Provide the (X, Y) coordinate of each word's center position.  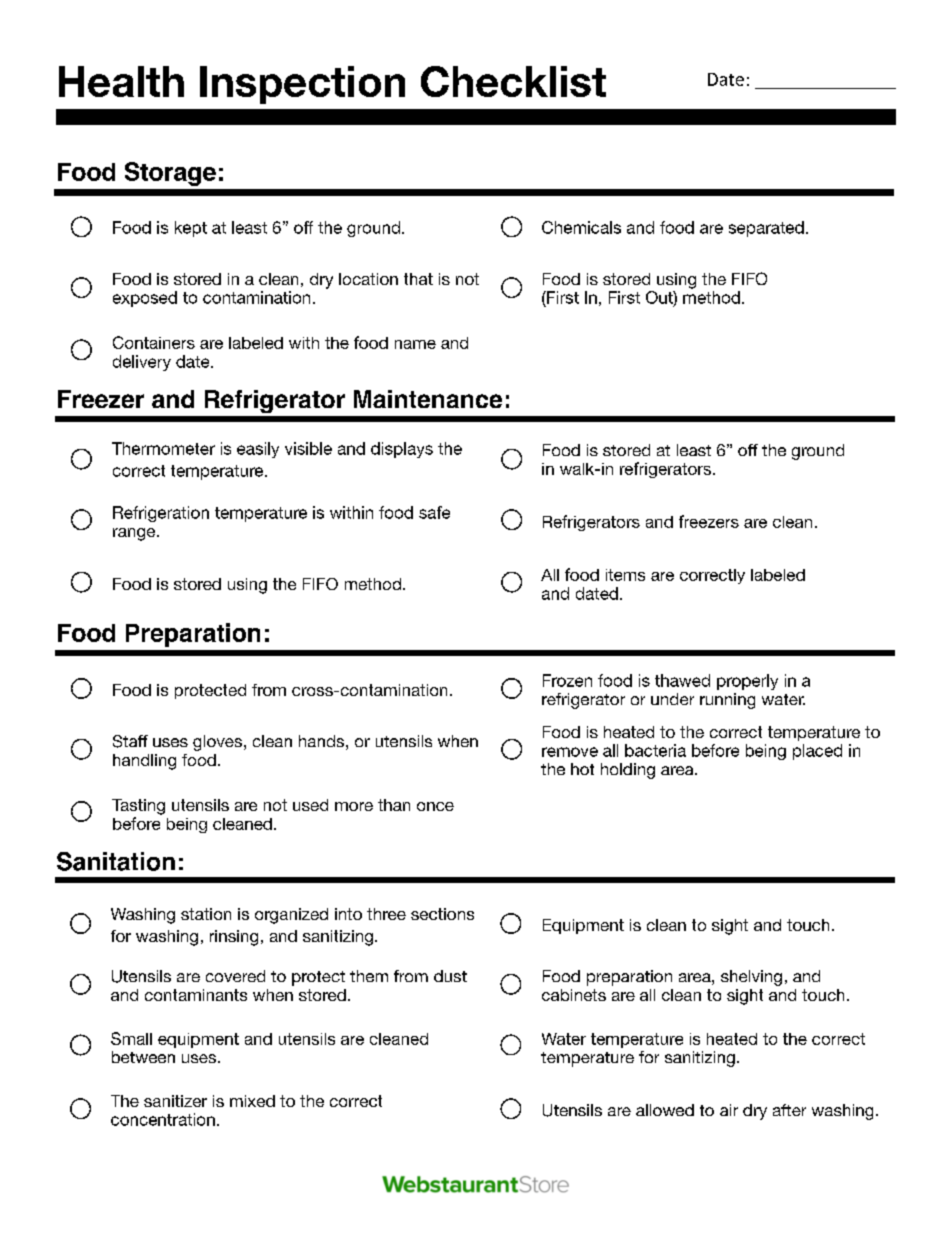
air (729, 1110)
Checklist (513, 81)
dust (450, 976)
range (135, 534)
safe (434, 512)
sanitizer (175, 1101)
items (625, 575)
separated (766, 229)
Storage (170, 174)
